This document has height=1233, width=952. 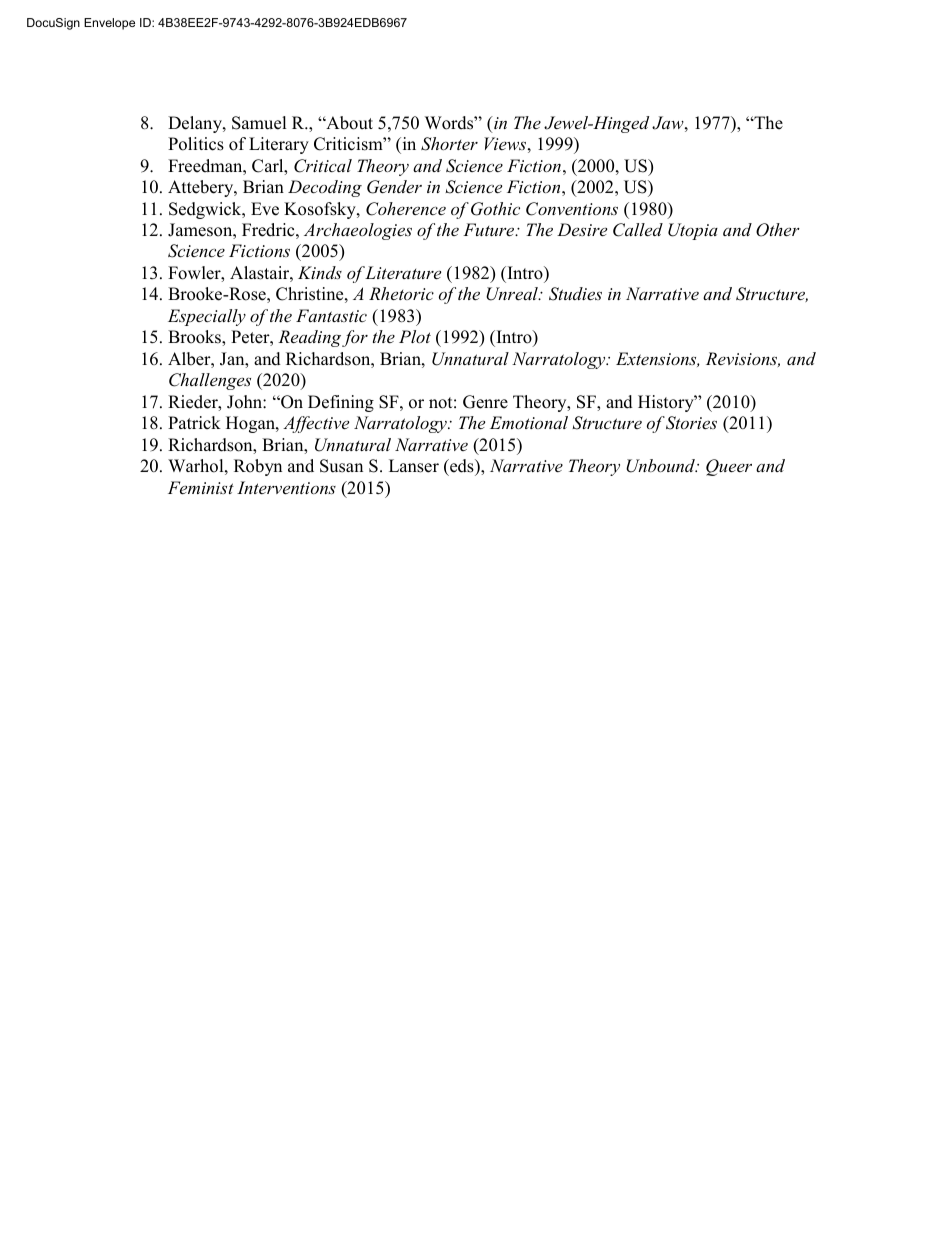 I want to click on Future, so click(x=490, y=229).
